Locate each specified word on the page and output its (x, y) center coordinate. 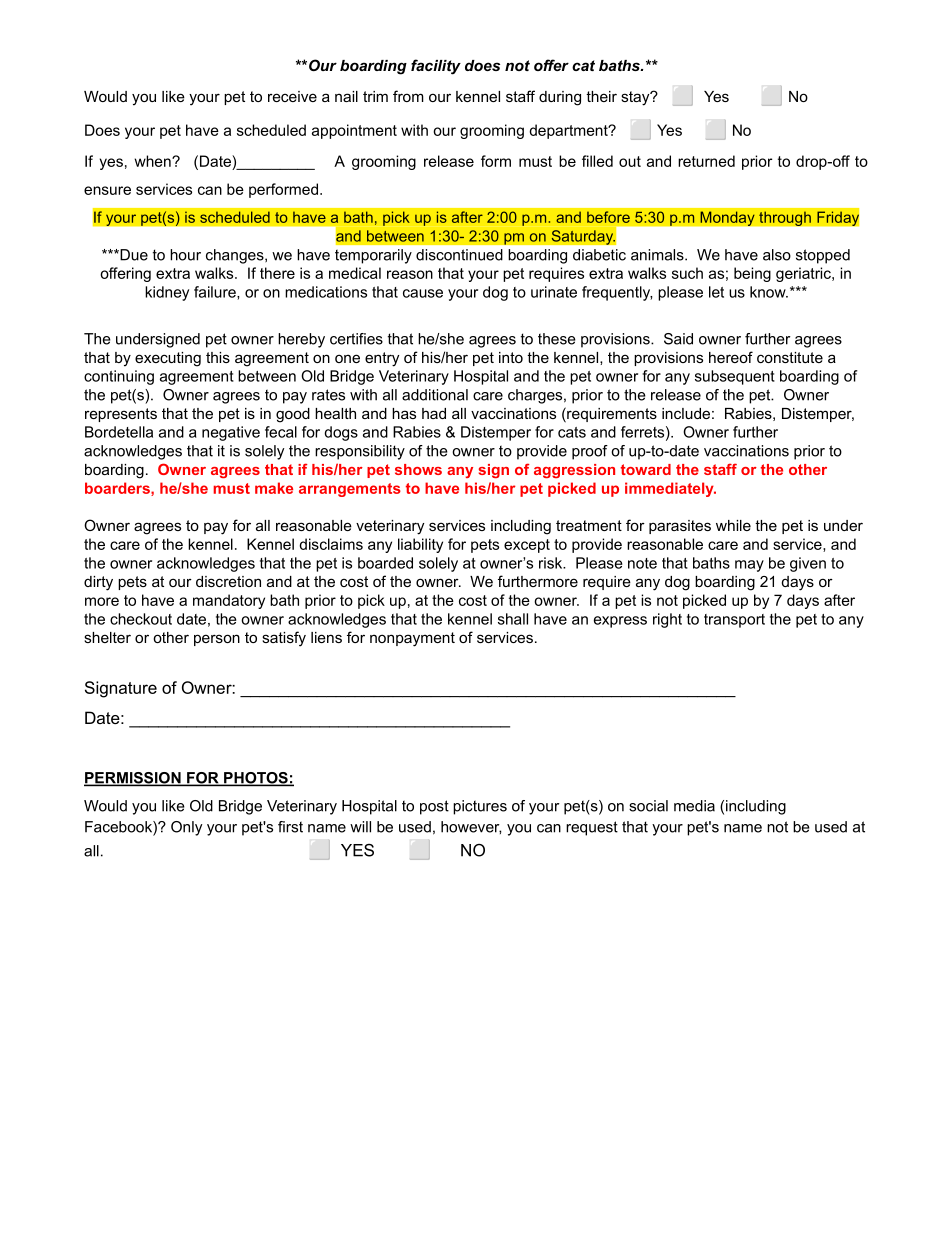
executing (168, 359)
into (511, 357)
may (749, 566)
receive (292, 96)
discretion (228, 581)
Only (187, 828)
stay (636, 98)
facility (436, 67)
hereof (731, 357)
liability (420, 545)
